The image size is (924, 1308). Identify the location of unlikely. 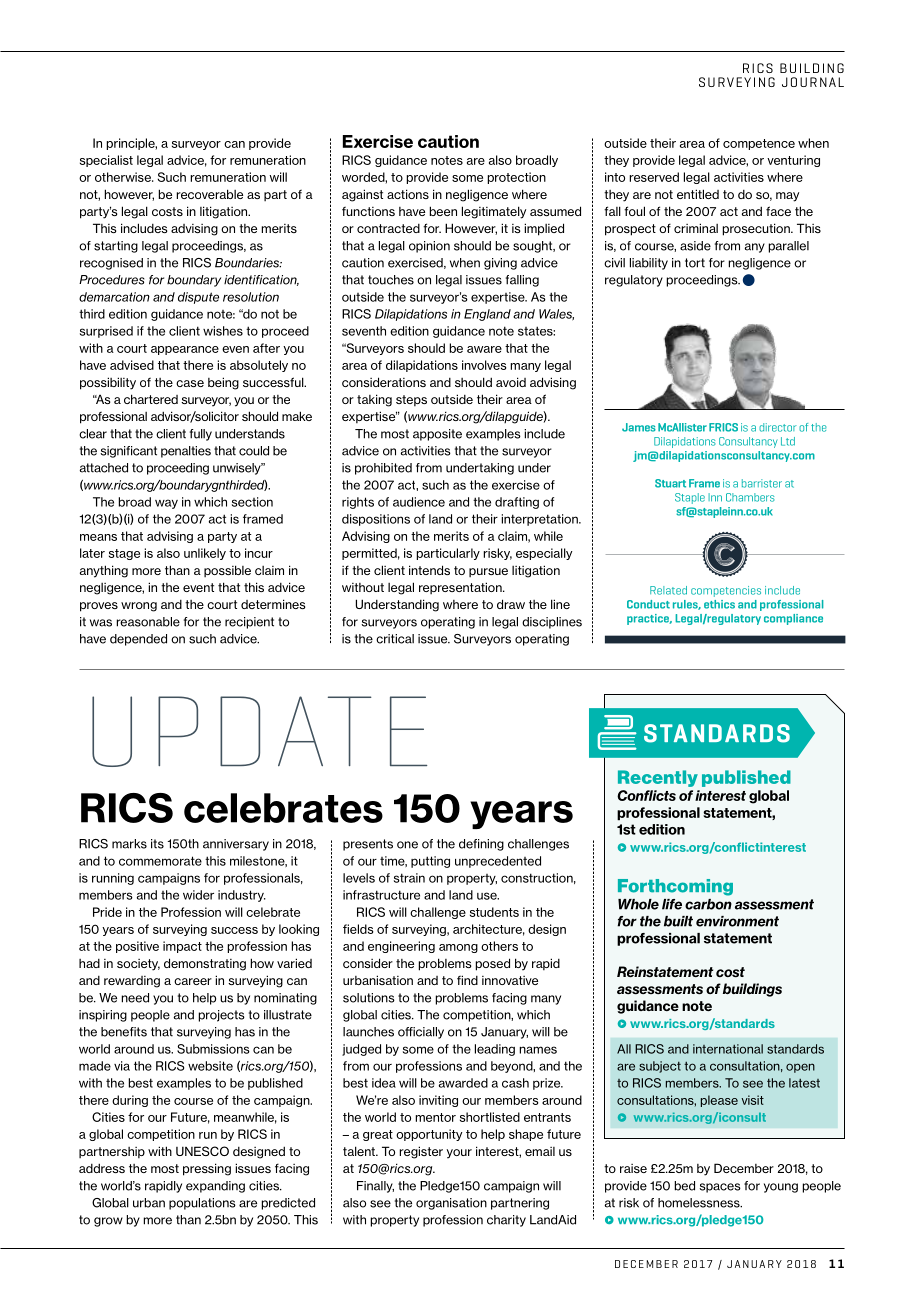
(205, 554).
